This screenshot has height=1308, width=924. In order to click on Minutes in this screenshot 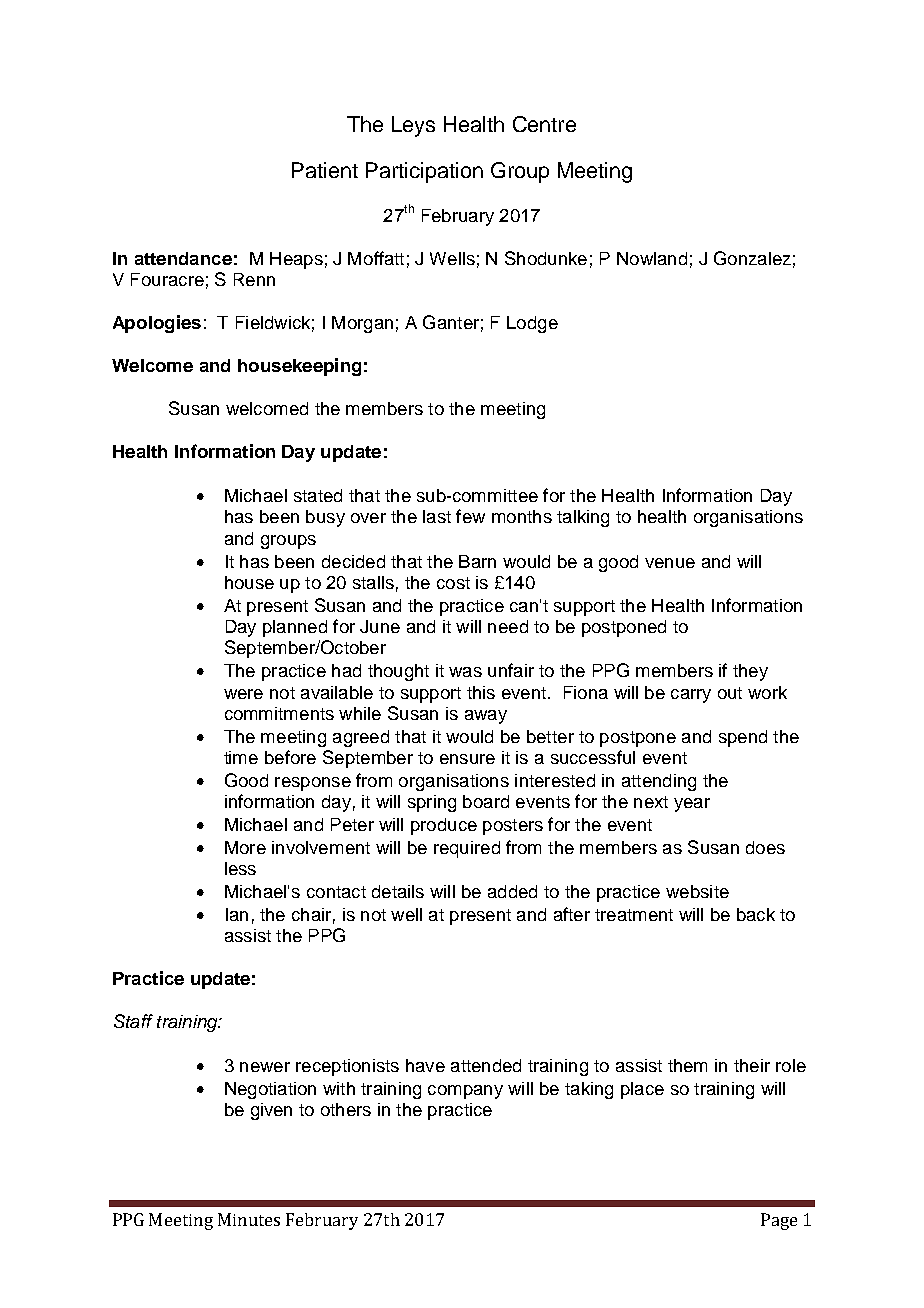, I will do `click(249, 1219)`.
